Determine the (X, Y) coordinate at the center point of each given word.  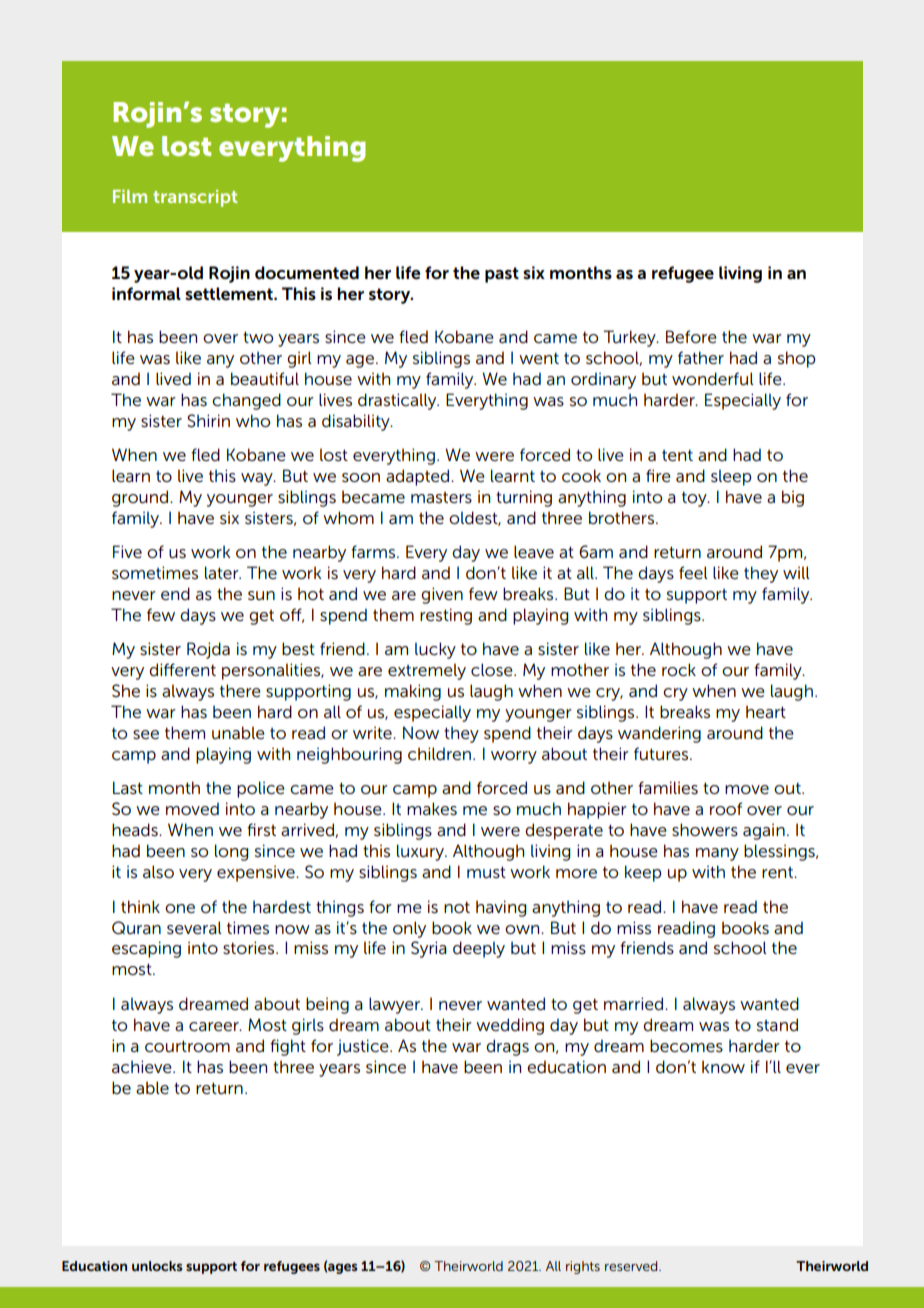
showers (705, 830)
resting (446, 616)
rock (679, 669)
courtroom (187, 1046)
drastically (398, 401)
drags (507, 1047)
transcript (195, 198)
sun (261, 595)
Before (691, 336)
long (231, 852)
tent (677, 455)
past (502, 275)
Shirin (208, 421)
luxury (421, 852)
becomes (686, 1045)
